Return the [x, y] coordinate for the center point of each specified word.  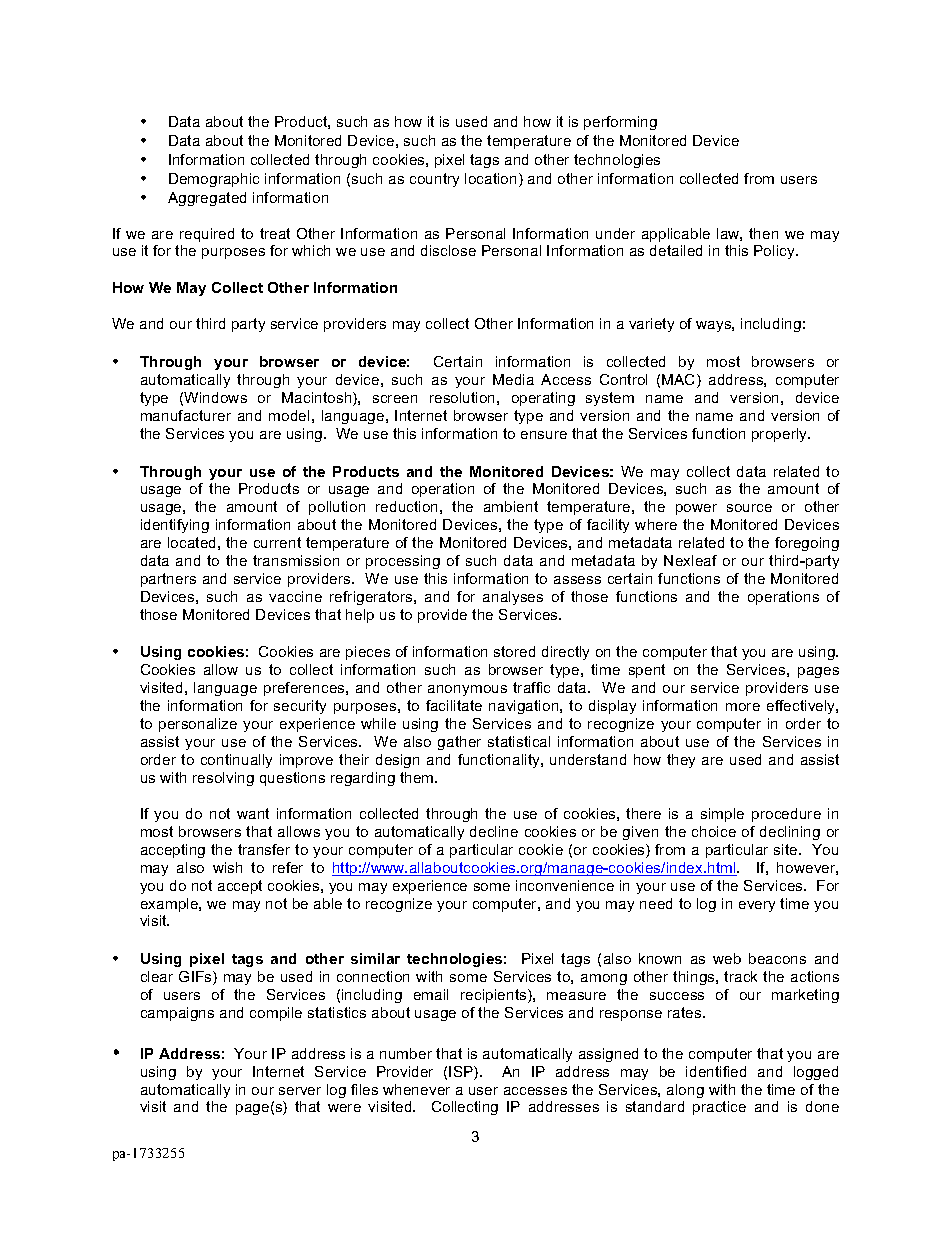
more [743, 707]
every [757, 906]
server [300, 1091]
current [277, 542]
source [749, 508]
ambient [511, 506]
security [300, 707]
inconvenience [565, 885]
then [763, 233]
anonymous [467, 690]
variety [651, 325]
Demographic [214, 180]
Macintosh [318, 399]
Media [513, 379]
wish [227, 867]
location [490, 178]
